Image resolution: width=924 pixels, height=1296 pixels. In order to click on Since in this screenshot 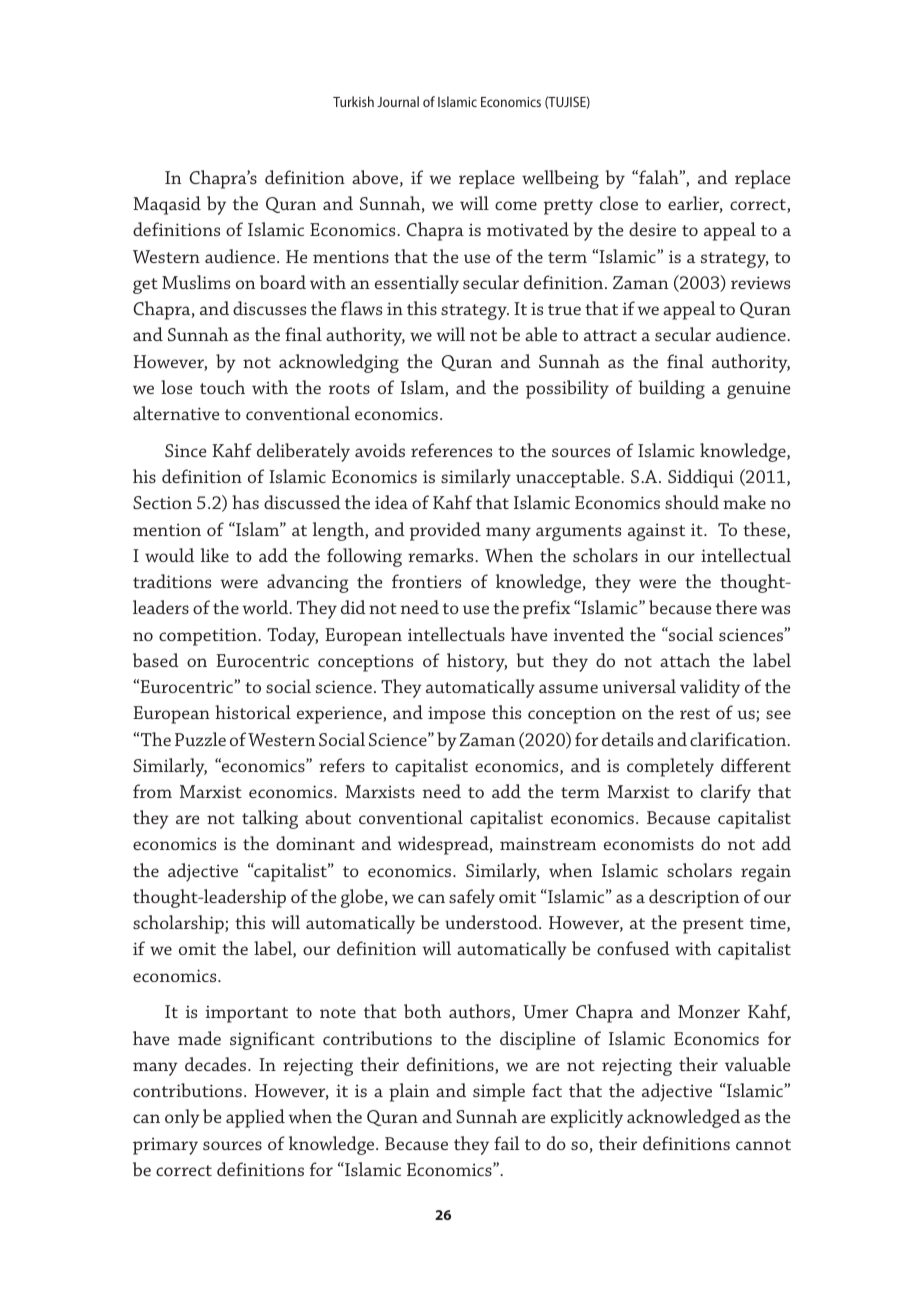, I will do `click(186, 450)`.
